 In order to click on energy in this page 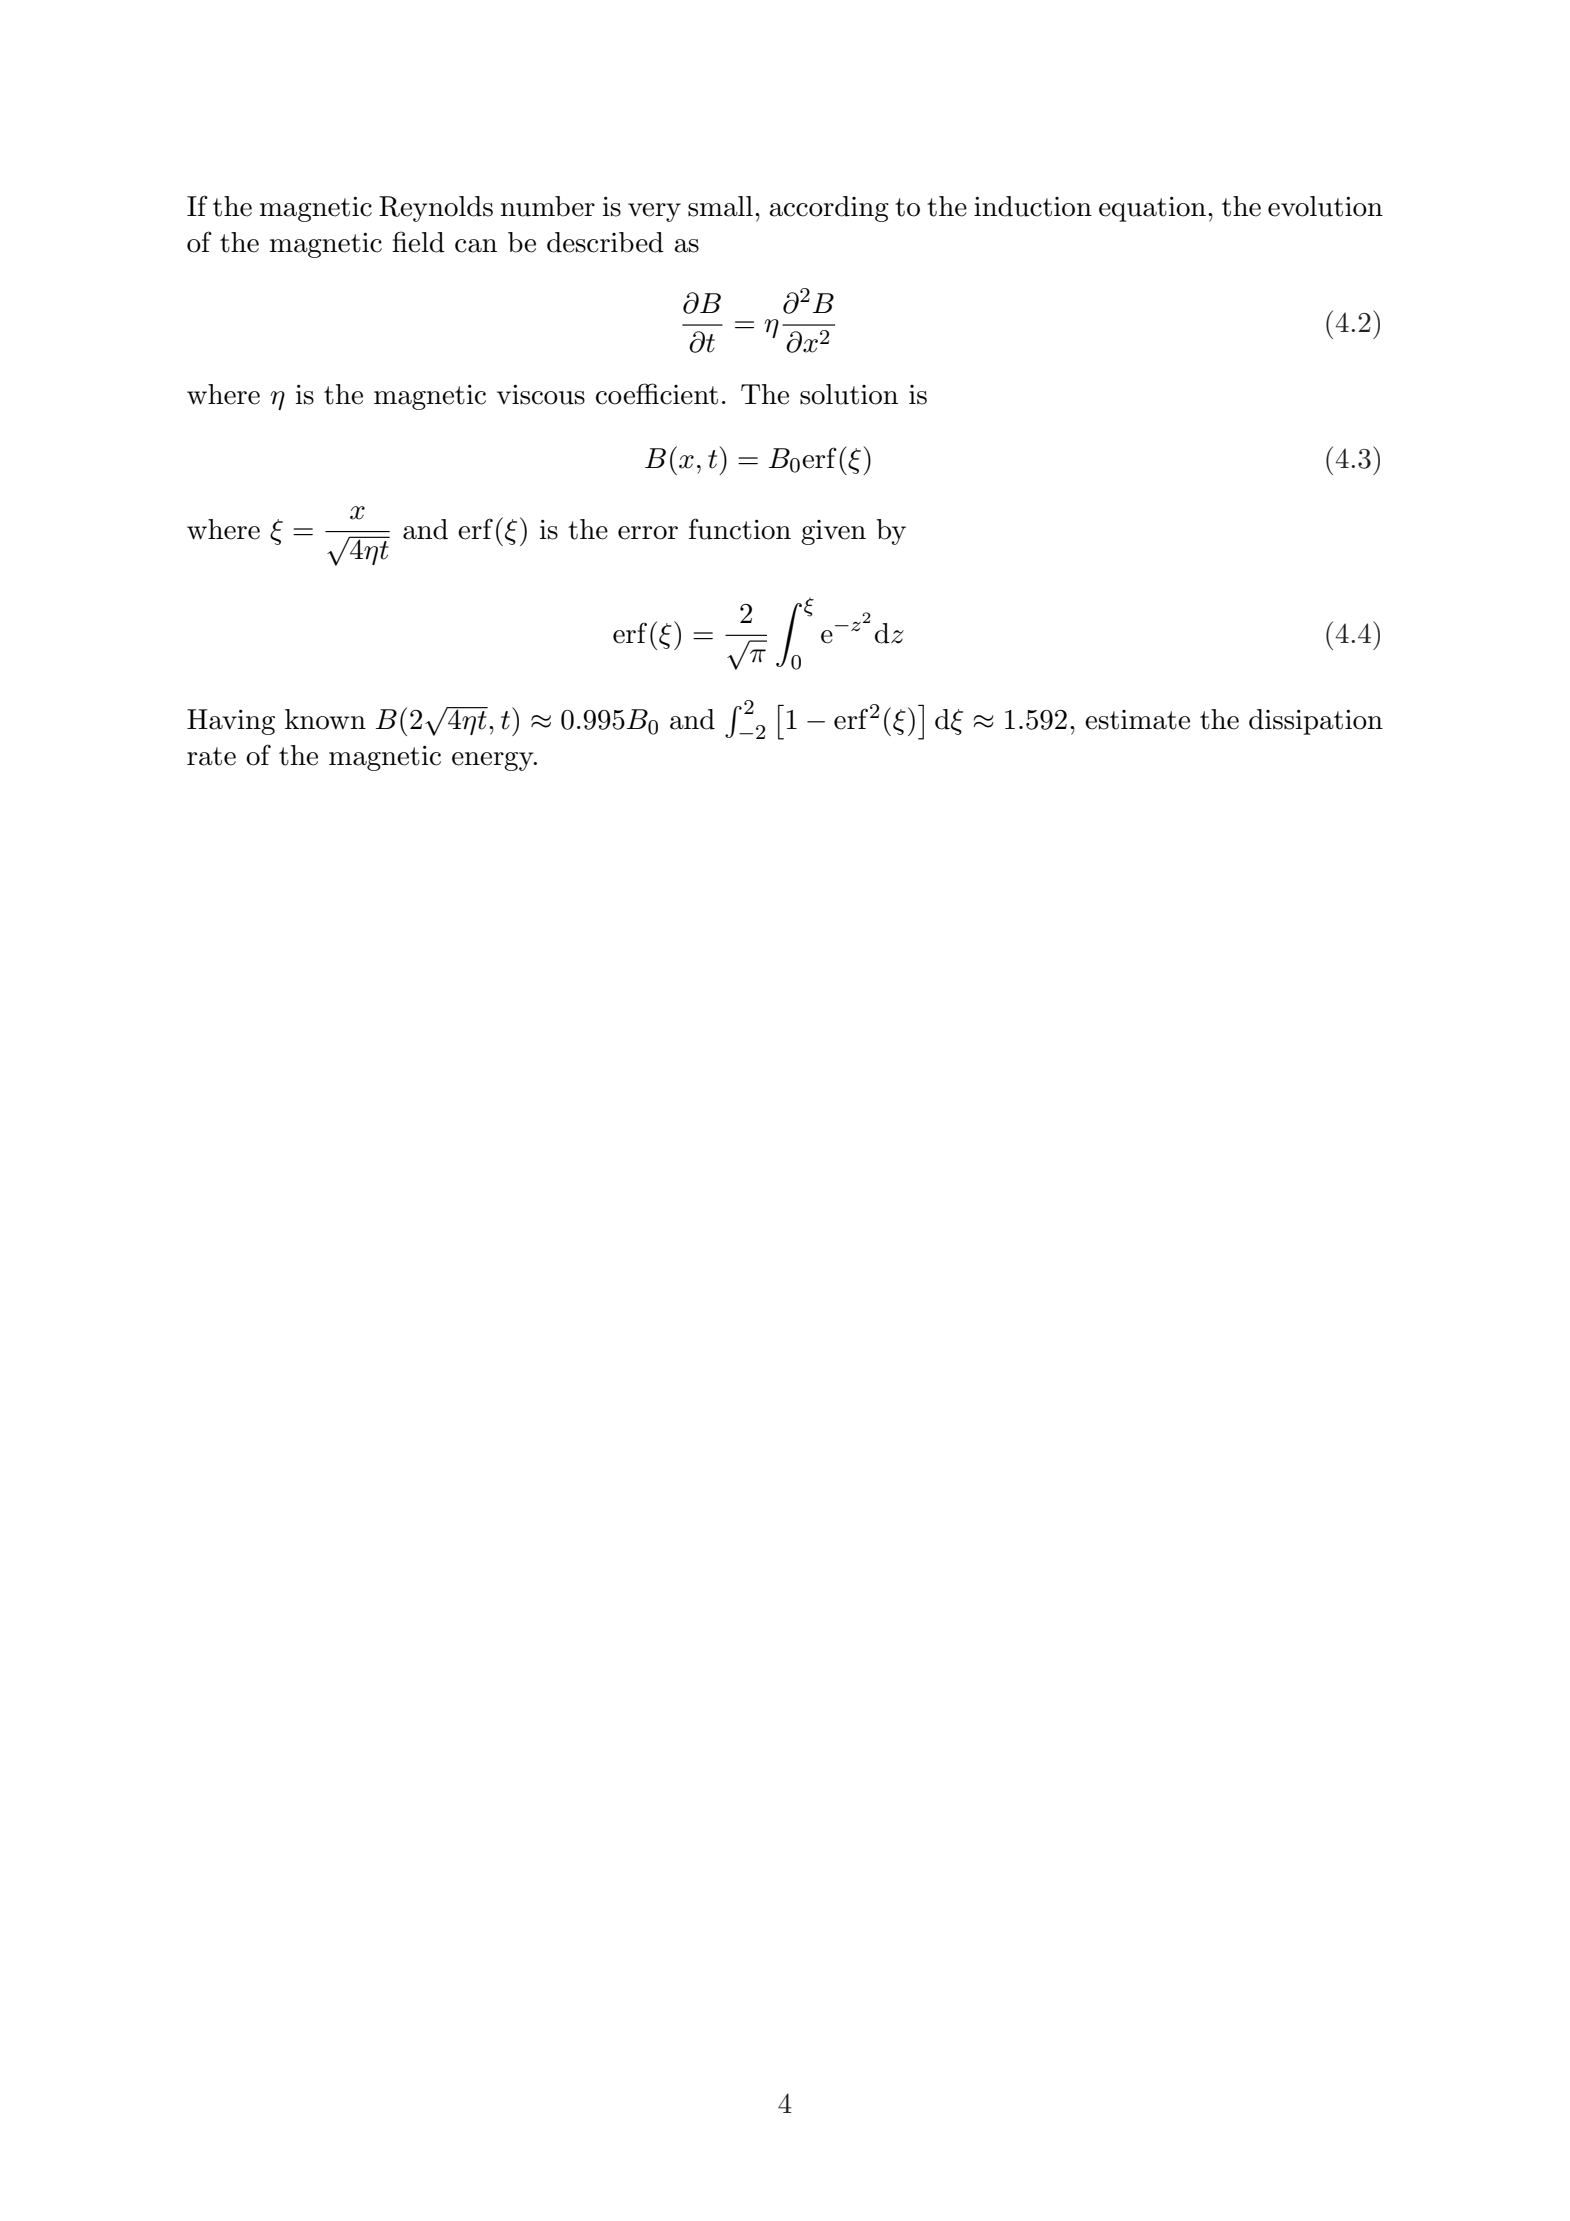, I will do `click(494, 761)`.
